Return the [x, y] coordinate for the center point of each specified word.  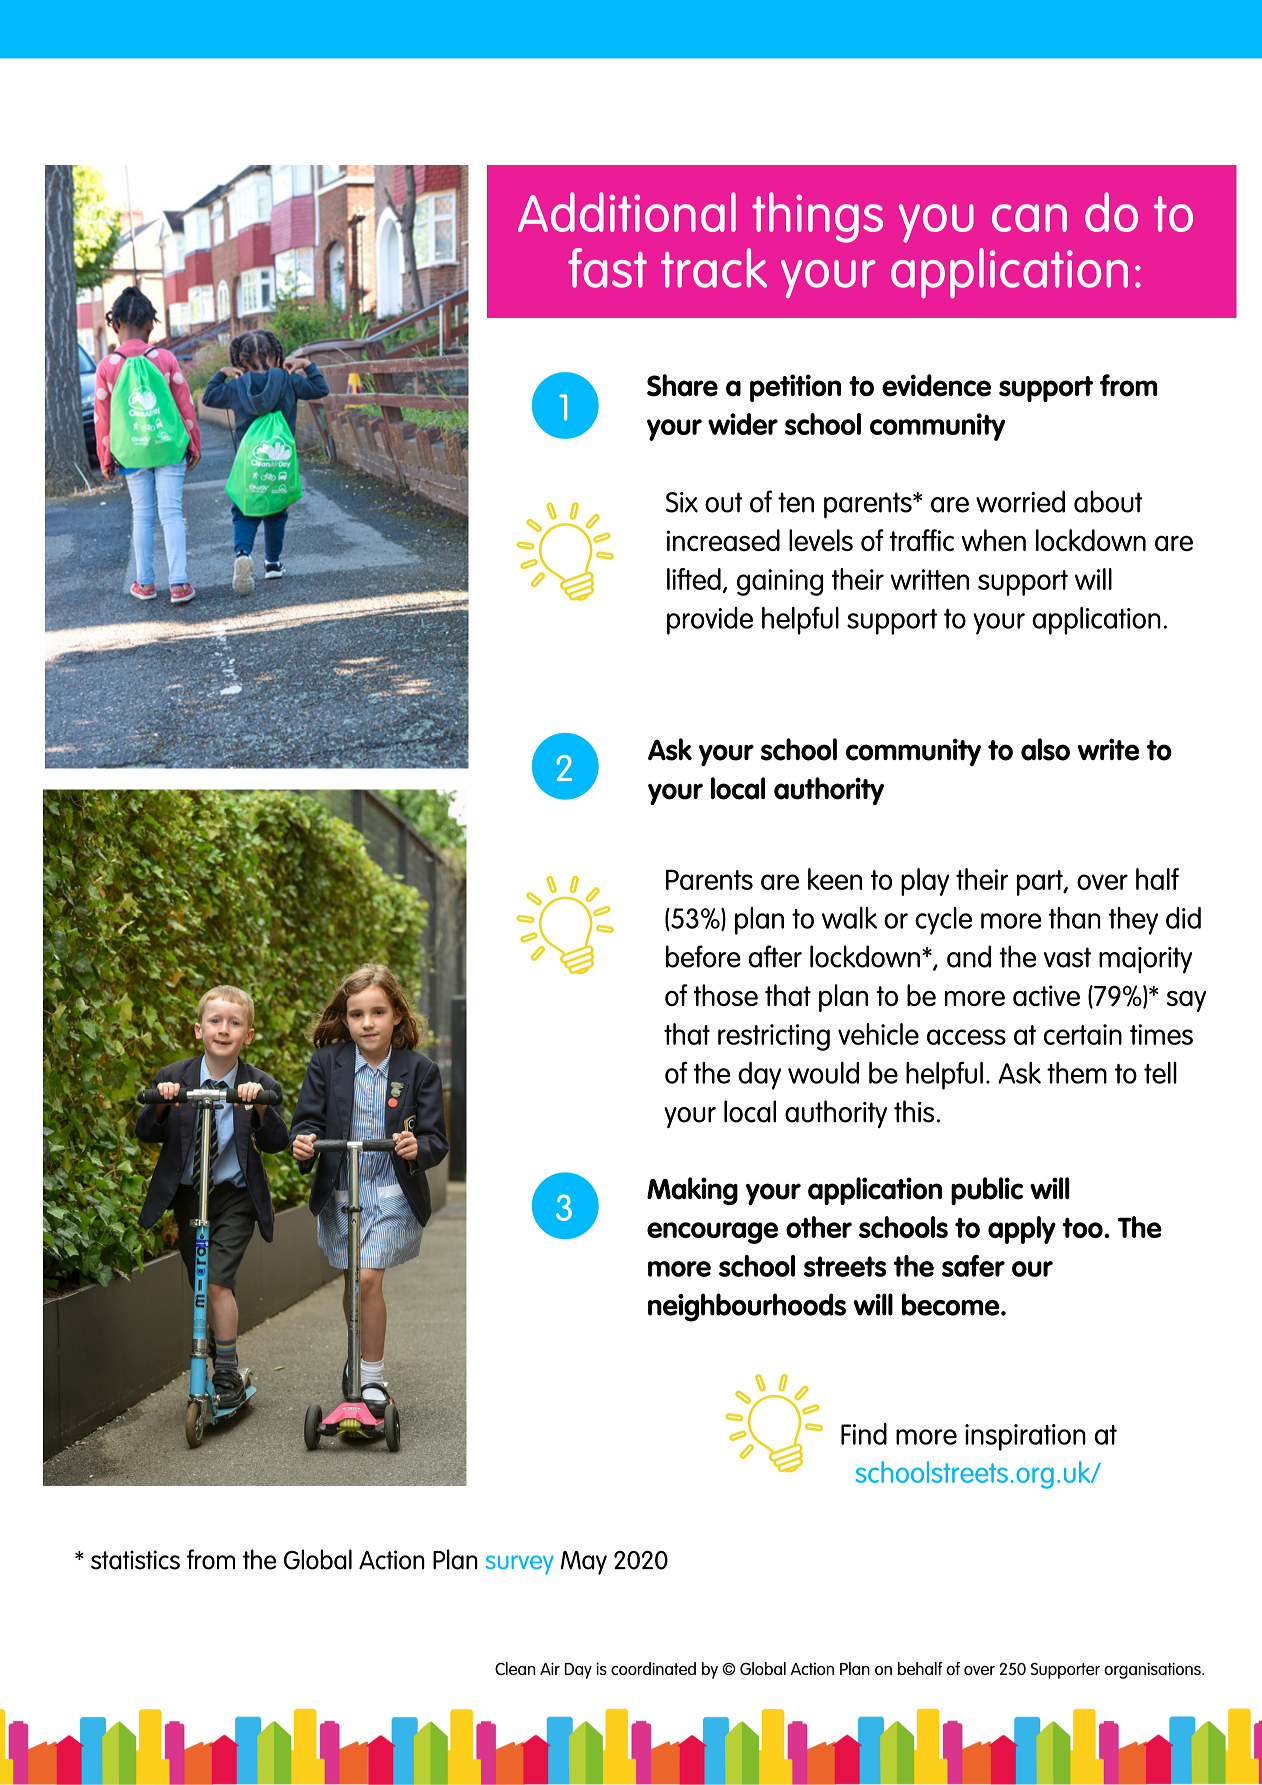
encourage [712, 1233]
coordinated [653, 1668]
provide [710, 621]
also [1045, 749]
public [987, 1191]
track [714, 268]
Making [692, 1191]
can [1029, 218]
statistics [135, 1560]
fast [607, 268]
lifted [694, 579]
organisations [1153, 1670]
